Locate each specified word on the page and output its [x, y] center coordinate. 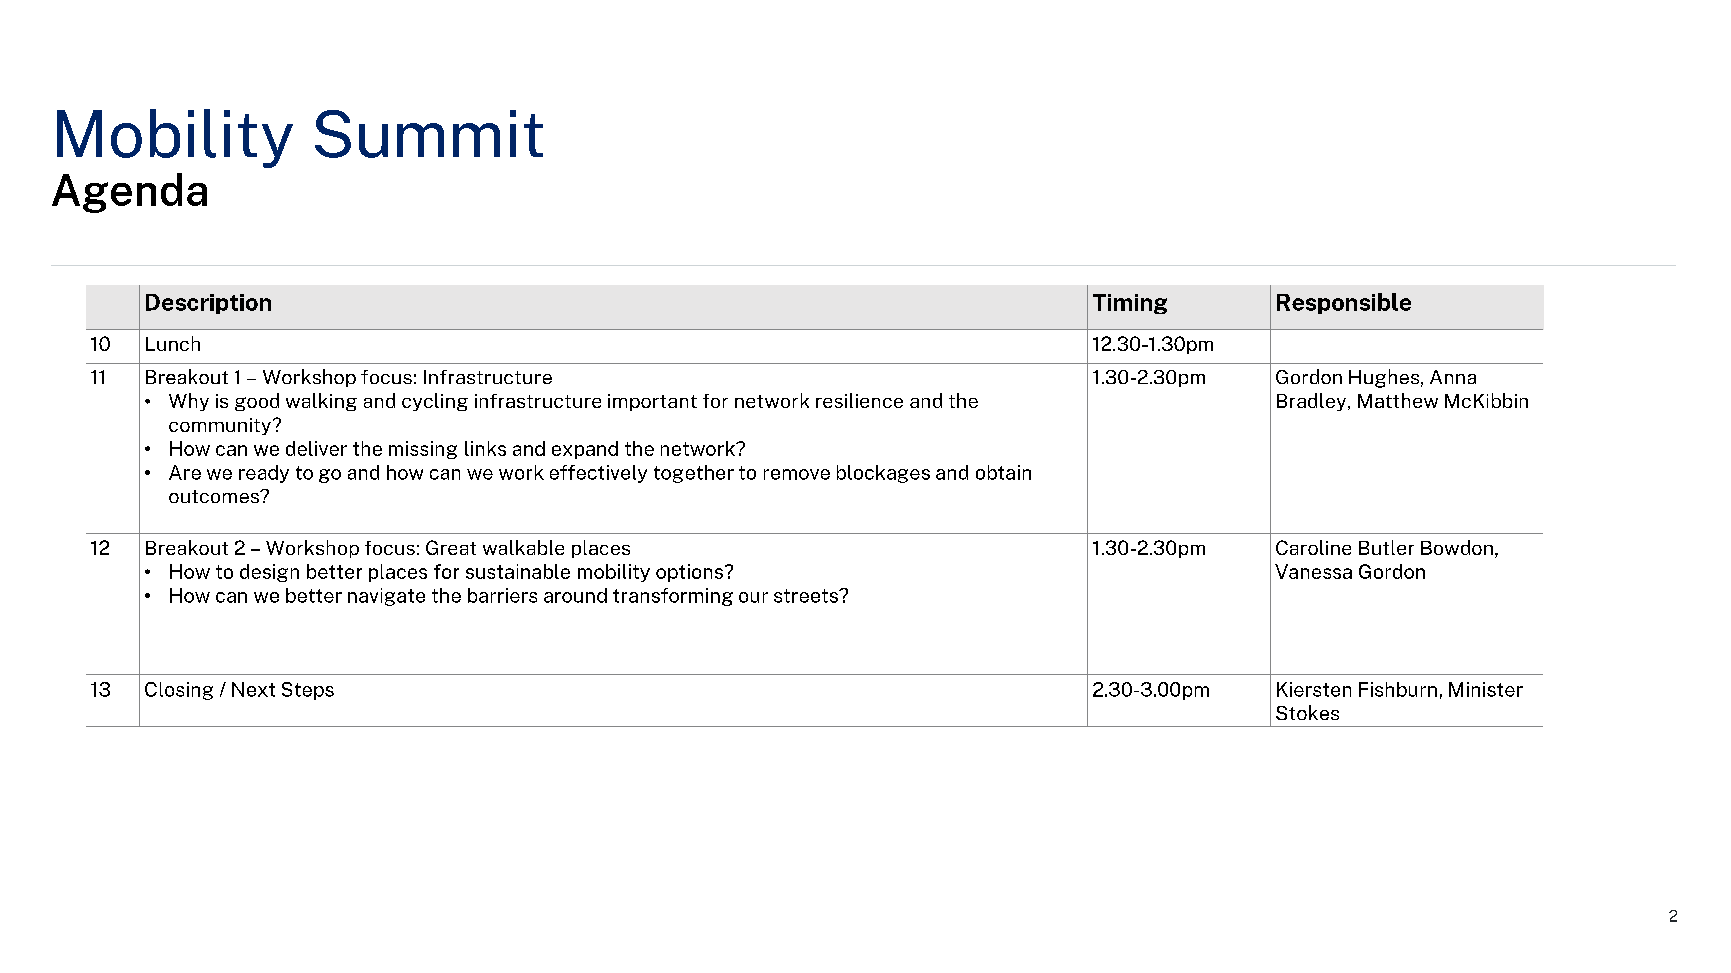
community [220, 426]
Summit [429, 134]
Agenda [129, 193]
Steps [308, 691]
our [753, 597]
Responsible [1344, 303]
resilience [859, 400]
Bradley [1313, 402]
